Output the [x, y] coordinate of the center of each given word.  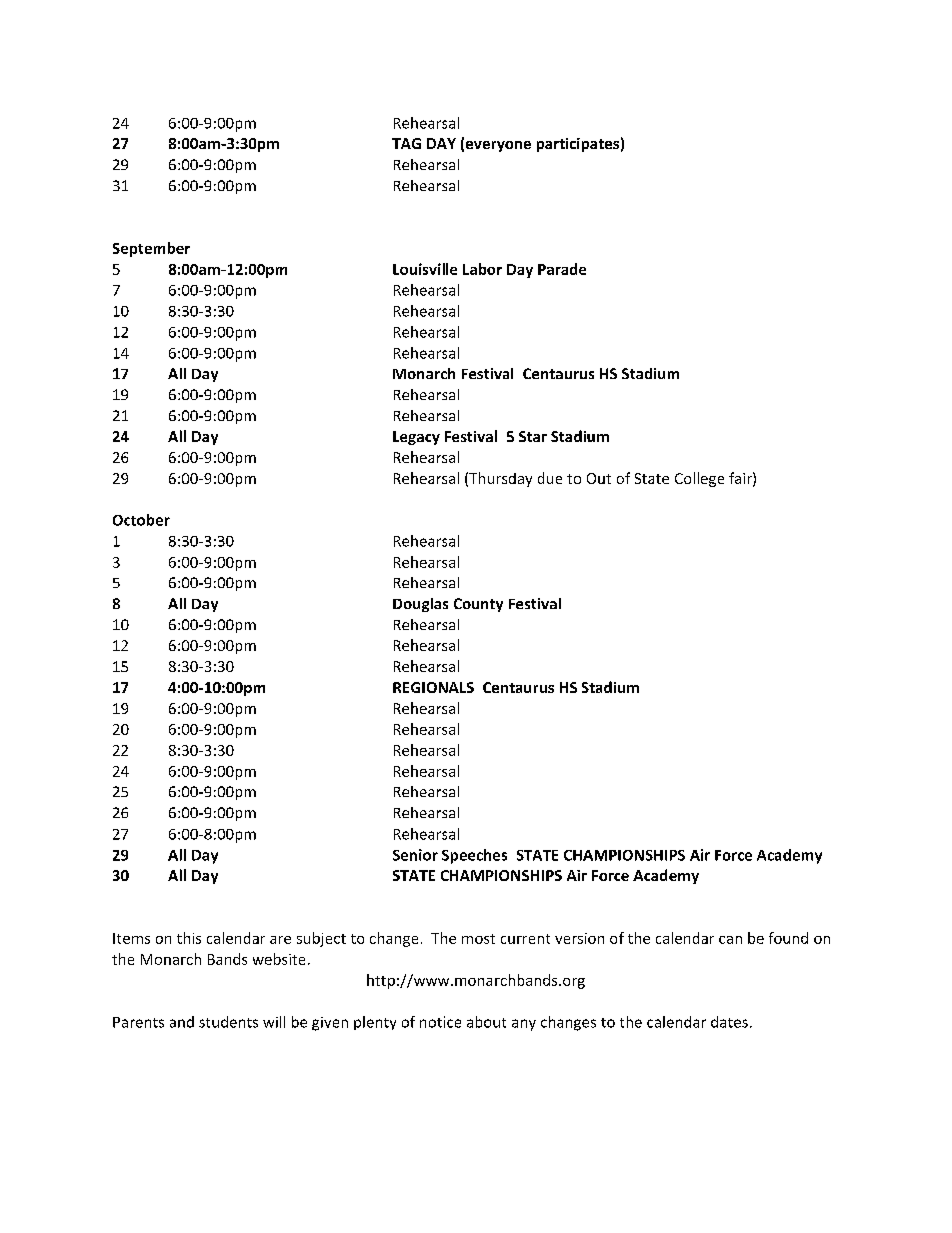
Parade [562, 269]
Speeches [474, 856]
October [141, 520]
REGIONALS [433, 687]
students [228, 1022]
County [478, 605]
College [699, 479]
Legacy [416, 438]
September [151, 249]
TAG [406, 143]
